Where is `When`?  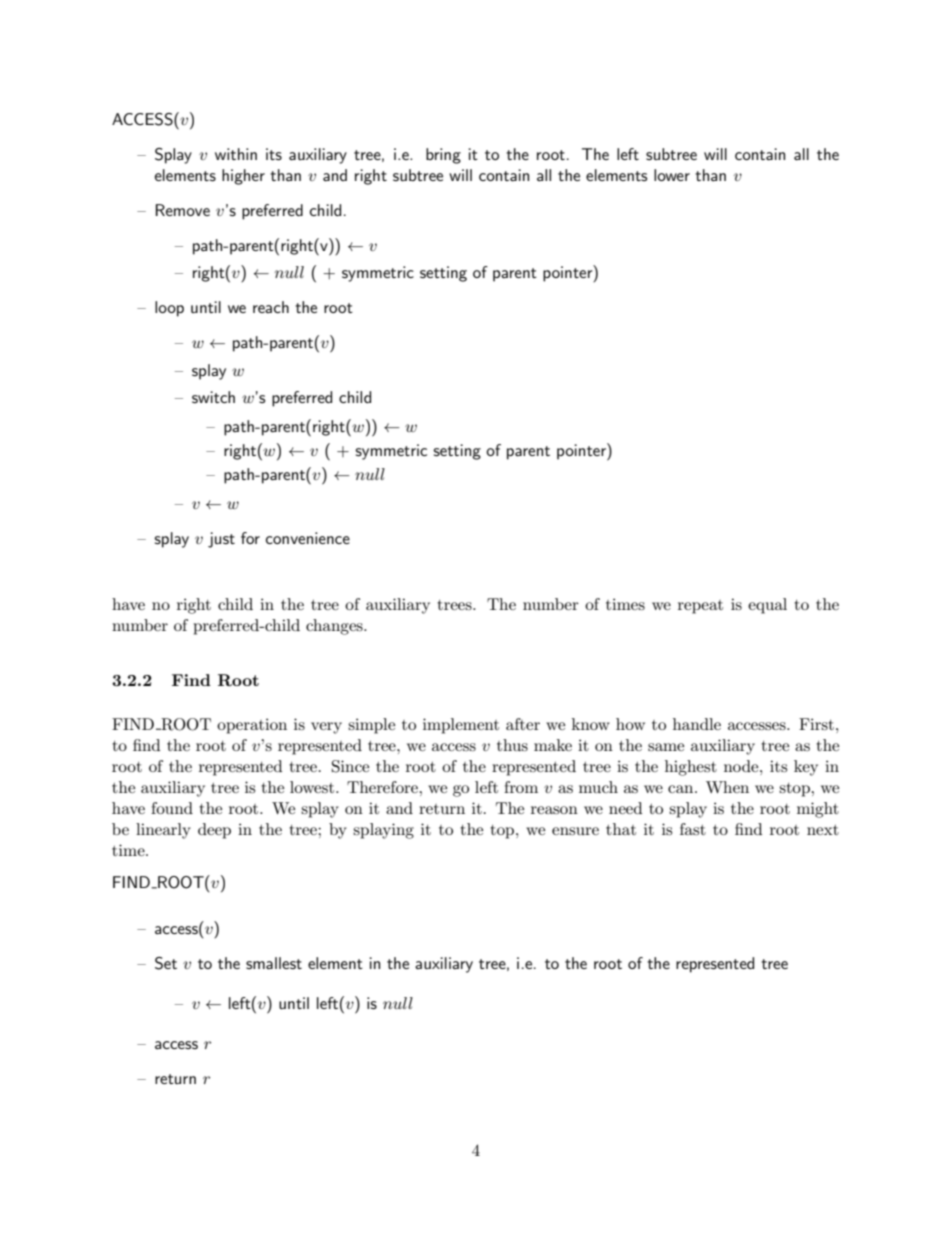 When is located at coordinates (727, 787).
